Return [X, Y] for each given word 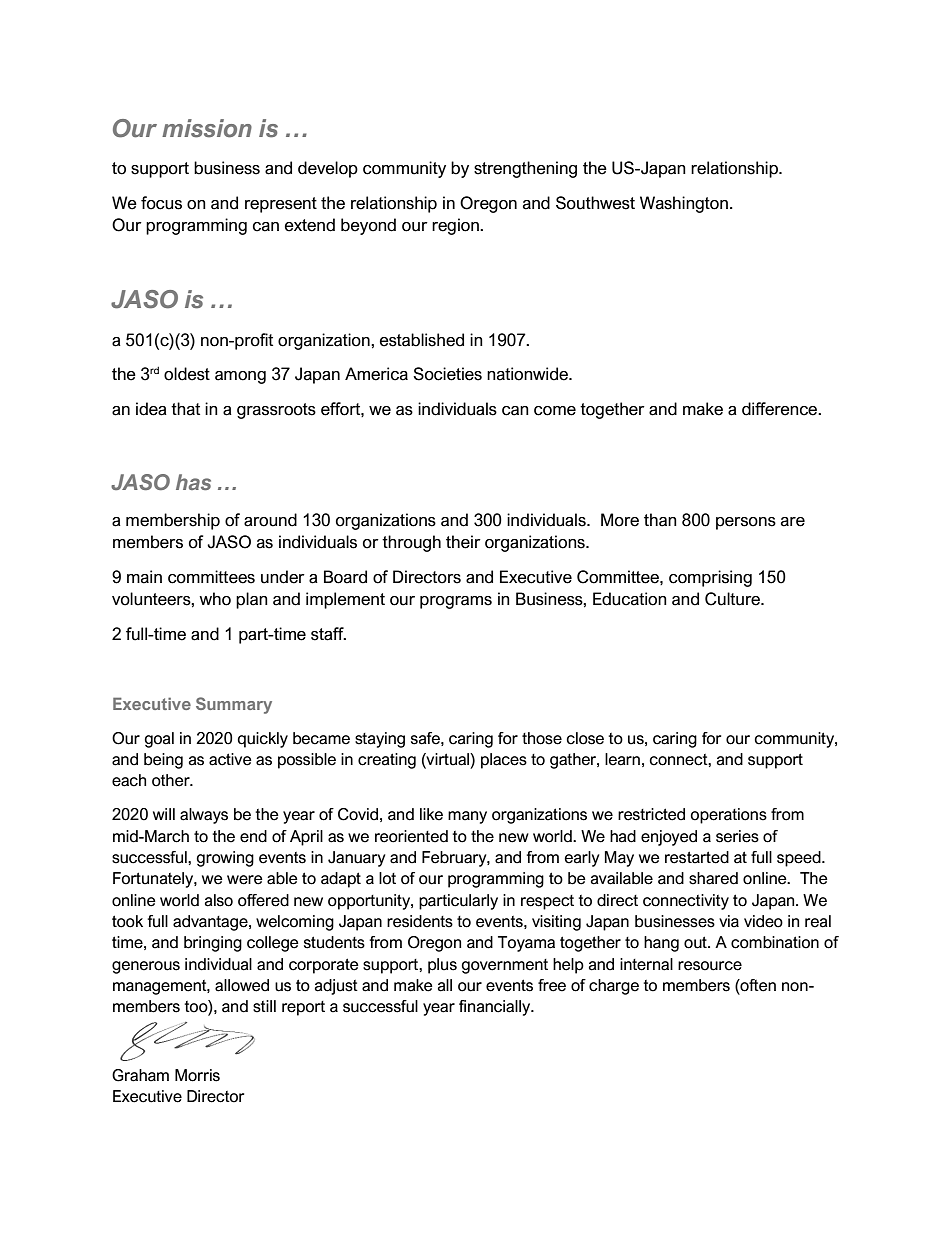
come [555, 411]
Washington [684, 204]
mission [207, 128]
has [193, 482]
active [230, 759]
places [504, 761]
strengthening [525, 169]
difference [781, 409]
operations [728, 816]
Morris [197, 1075]
